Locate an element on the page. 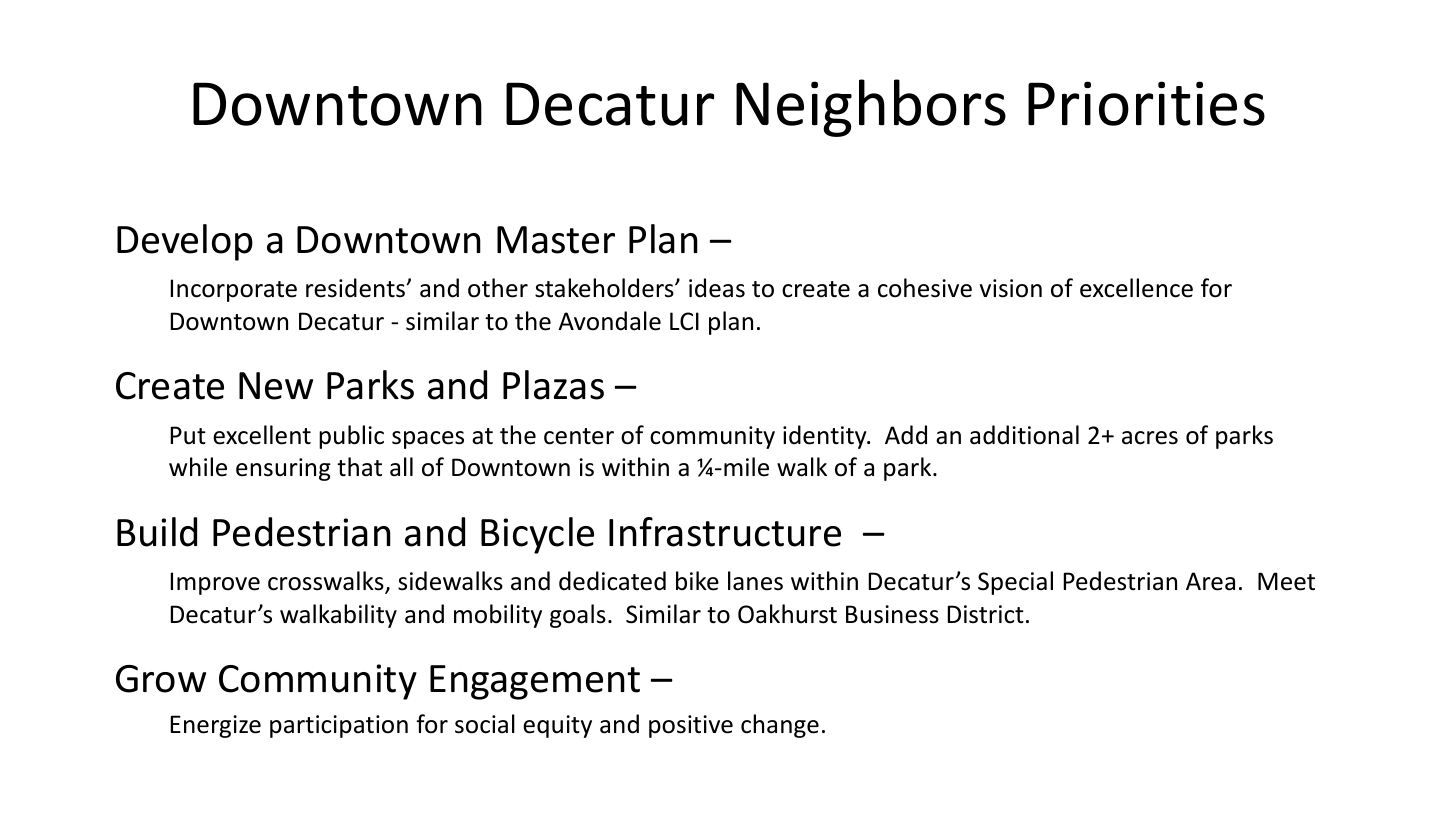 This page has width=1456, height=819. Priorities is located at coordinates (1146, 103).
